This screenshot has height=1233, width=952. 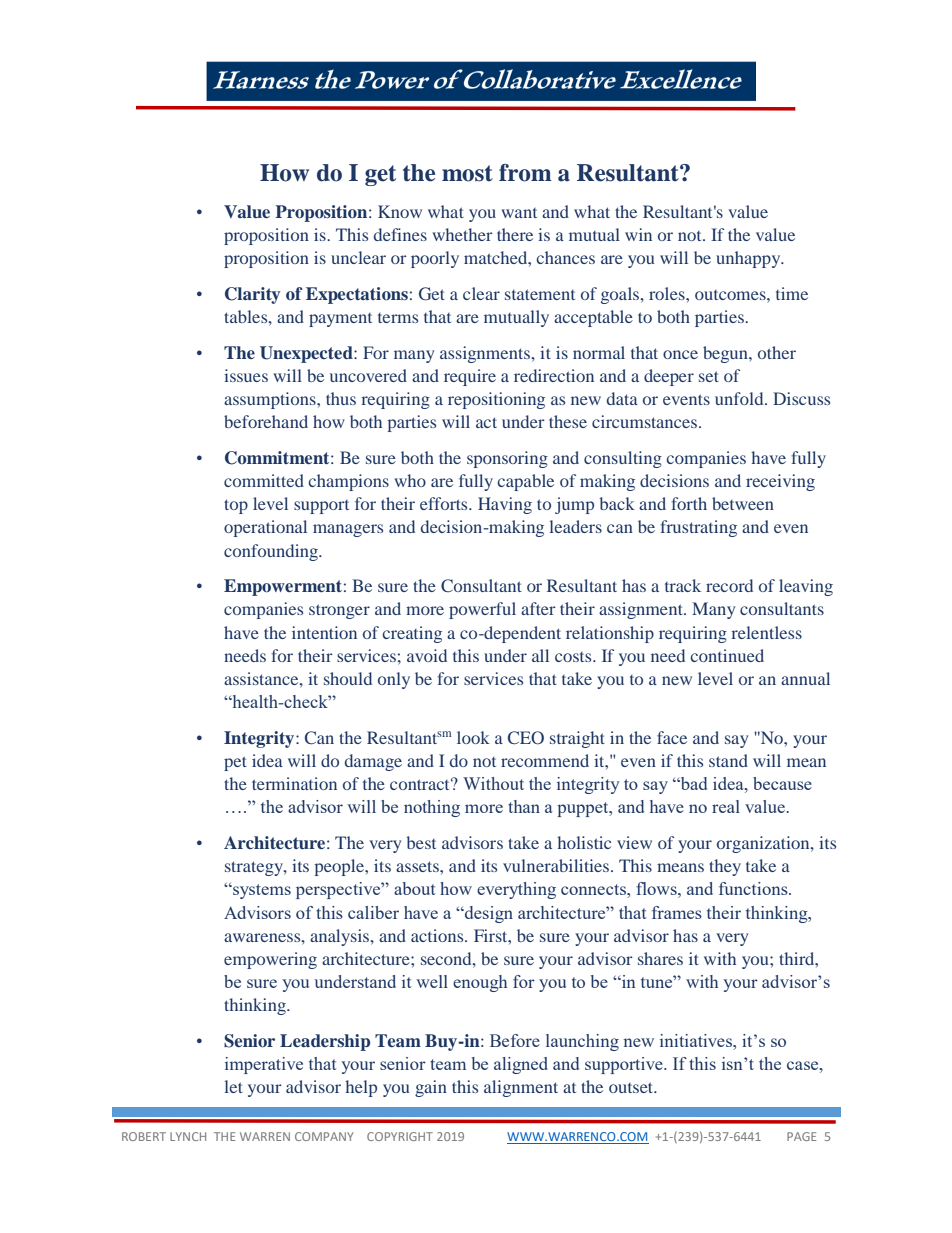 I want to click on Clarity, so click(x=252, y=295).
